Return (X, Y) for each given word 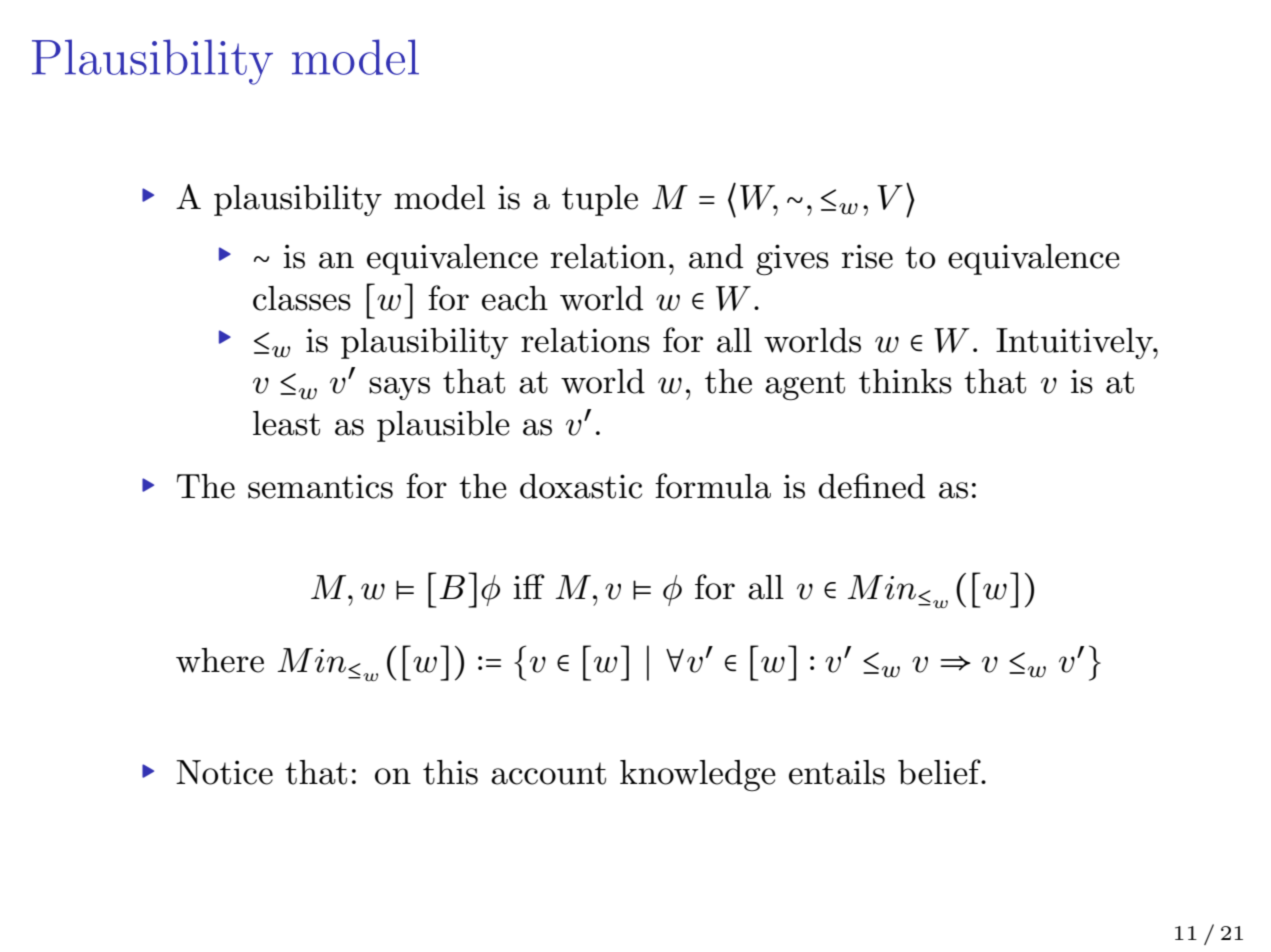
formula (713, 486)
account (548, 773)
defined (871, 486)
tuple (600, 200)
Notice (224, 772)
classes (302, 298)
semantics (320, 486)
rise (867, 256)
